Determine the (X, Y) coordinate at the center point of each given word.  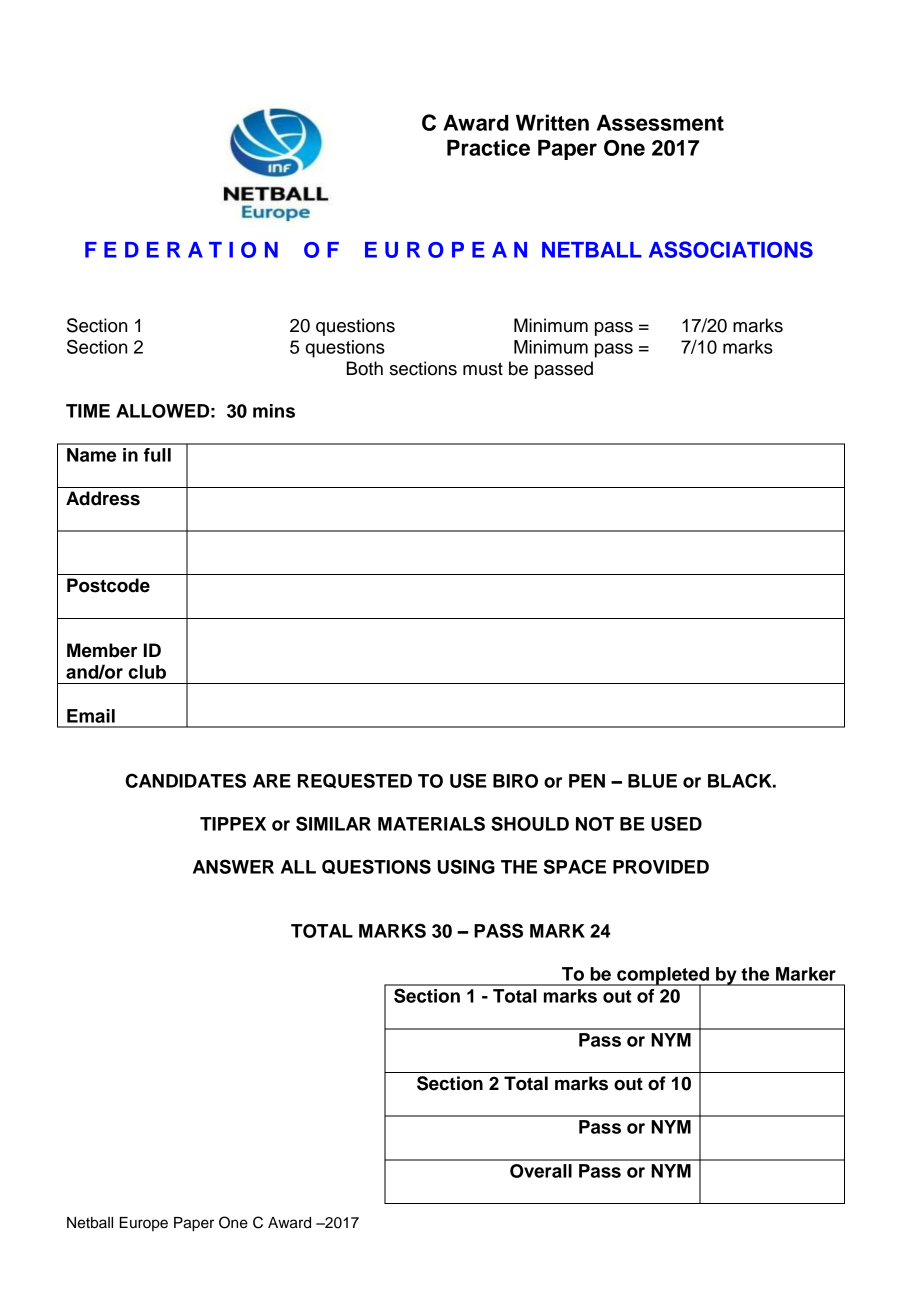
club (147, 672)
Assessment (660, 123)
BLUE (652, 781)
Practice (488, 147)
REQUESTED (355, 780)
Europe (143, 1224)
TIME (88, 411)
